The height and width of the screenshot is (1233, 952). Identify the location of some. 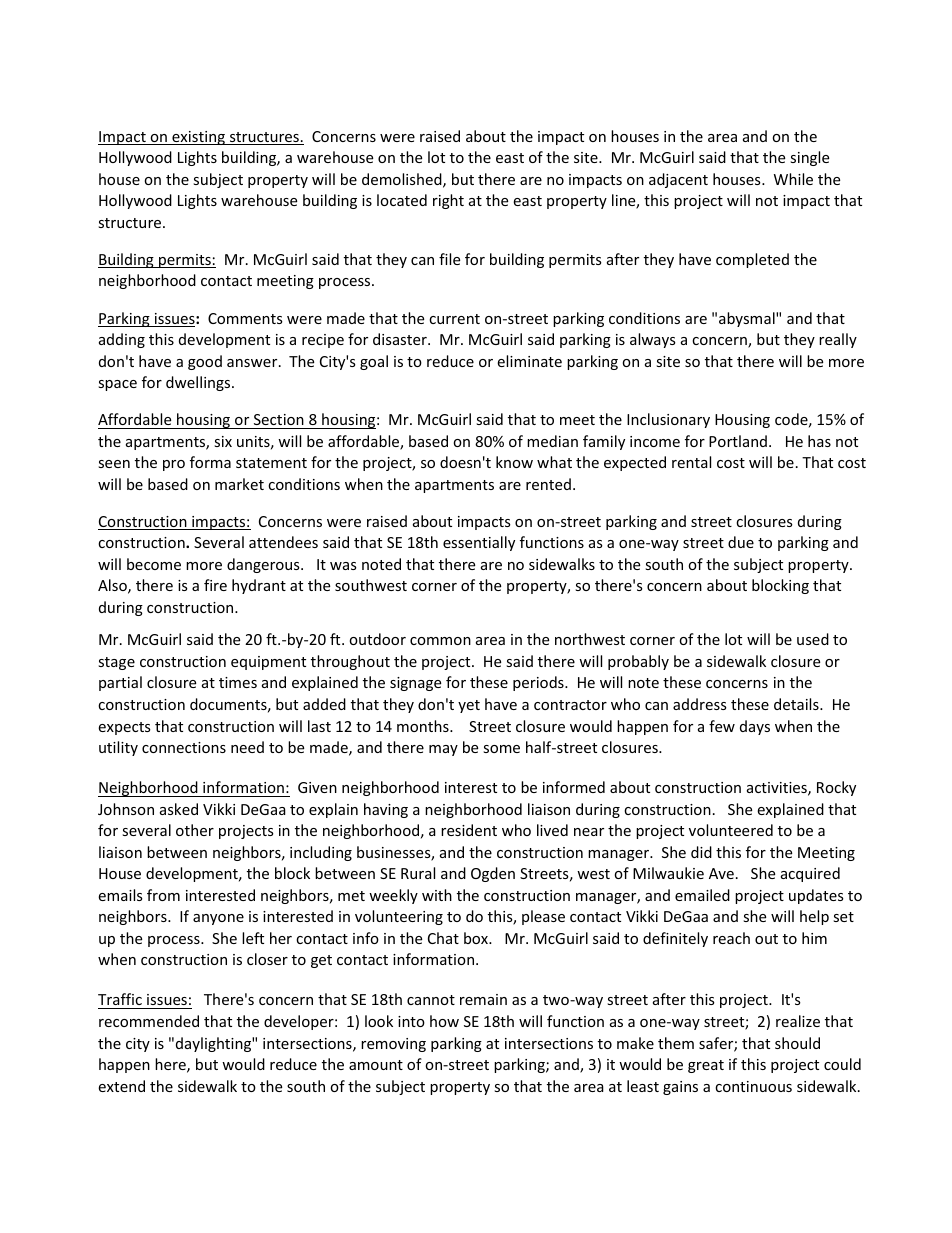
(501, 749).
